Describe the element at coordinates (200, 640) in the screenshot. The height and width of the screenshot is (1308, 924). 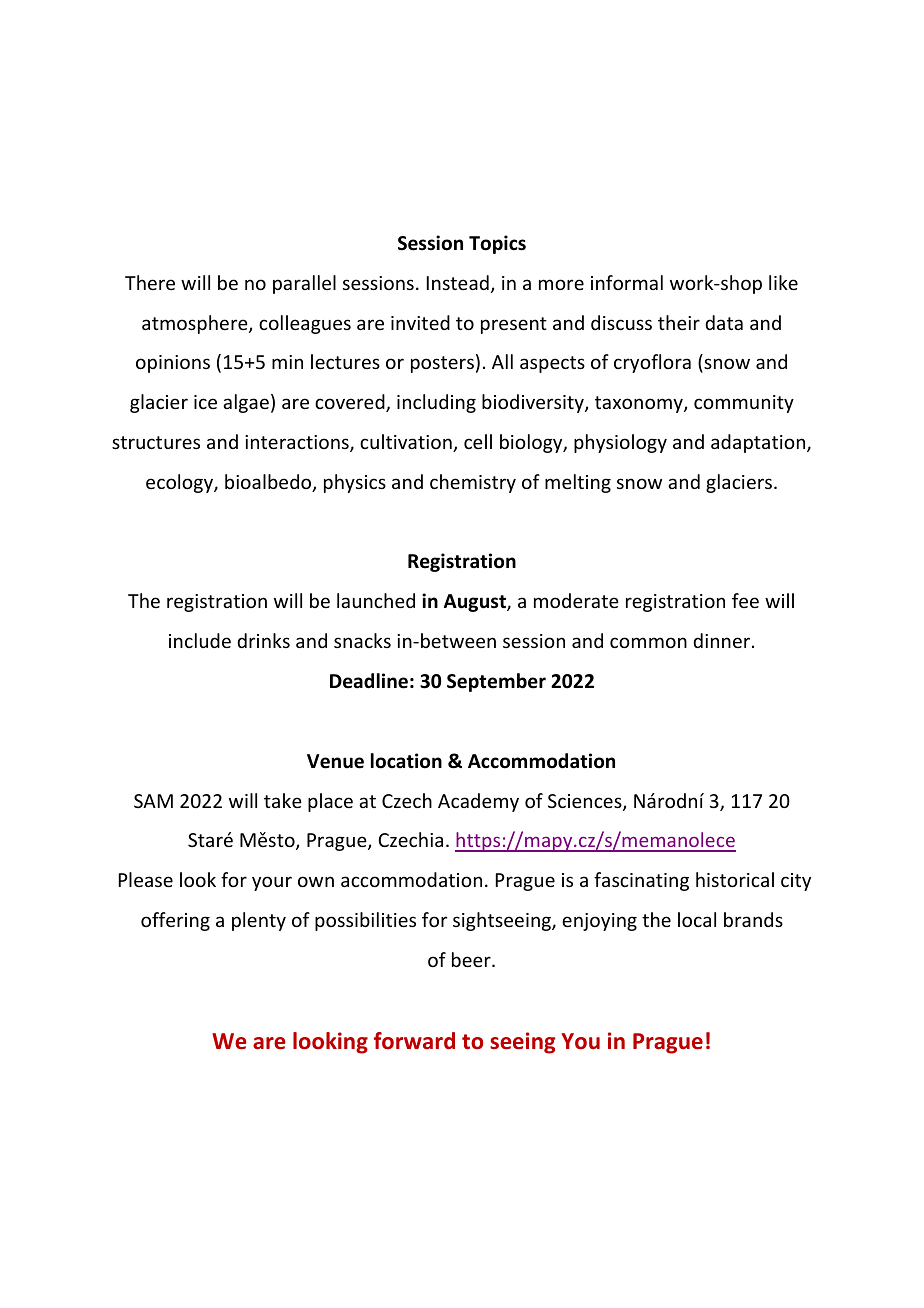
I see `include` at that location.
